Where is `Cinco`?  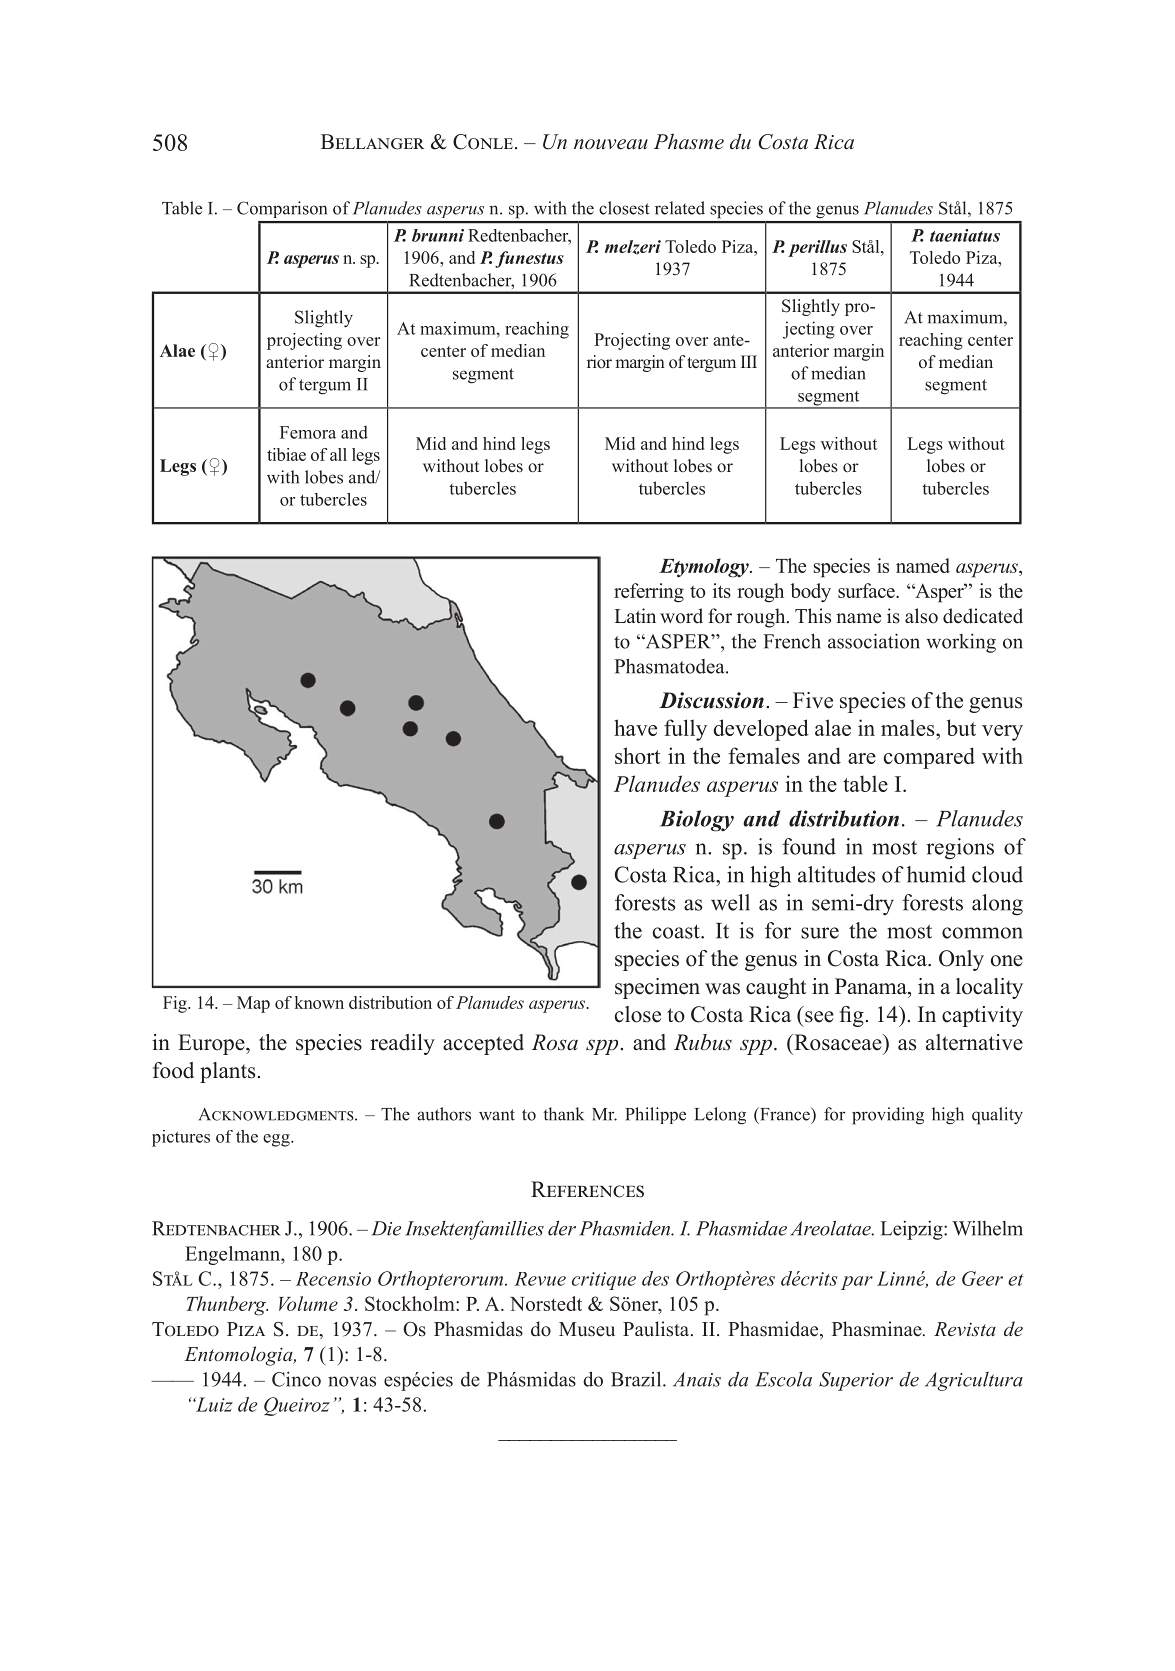 Cinco is located at coordinates (296, 1379).
